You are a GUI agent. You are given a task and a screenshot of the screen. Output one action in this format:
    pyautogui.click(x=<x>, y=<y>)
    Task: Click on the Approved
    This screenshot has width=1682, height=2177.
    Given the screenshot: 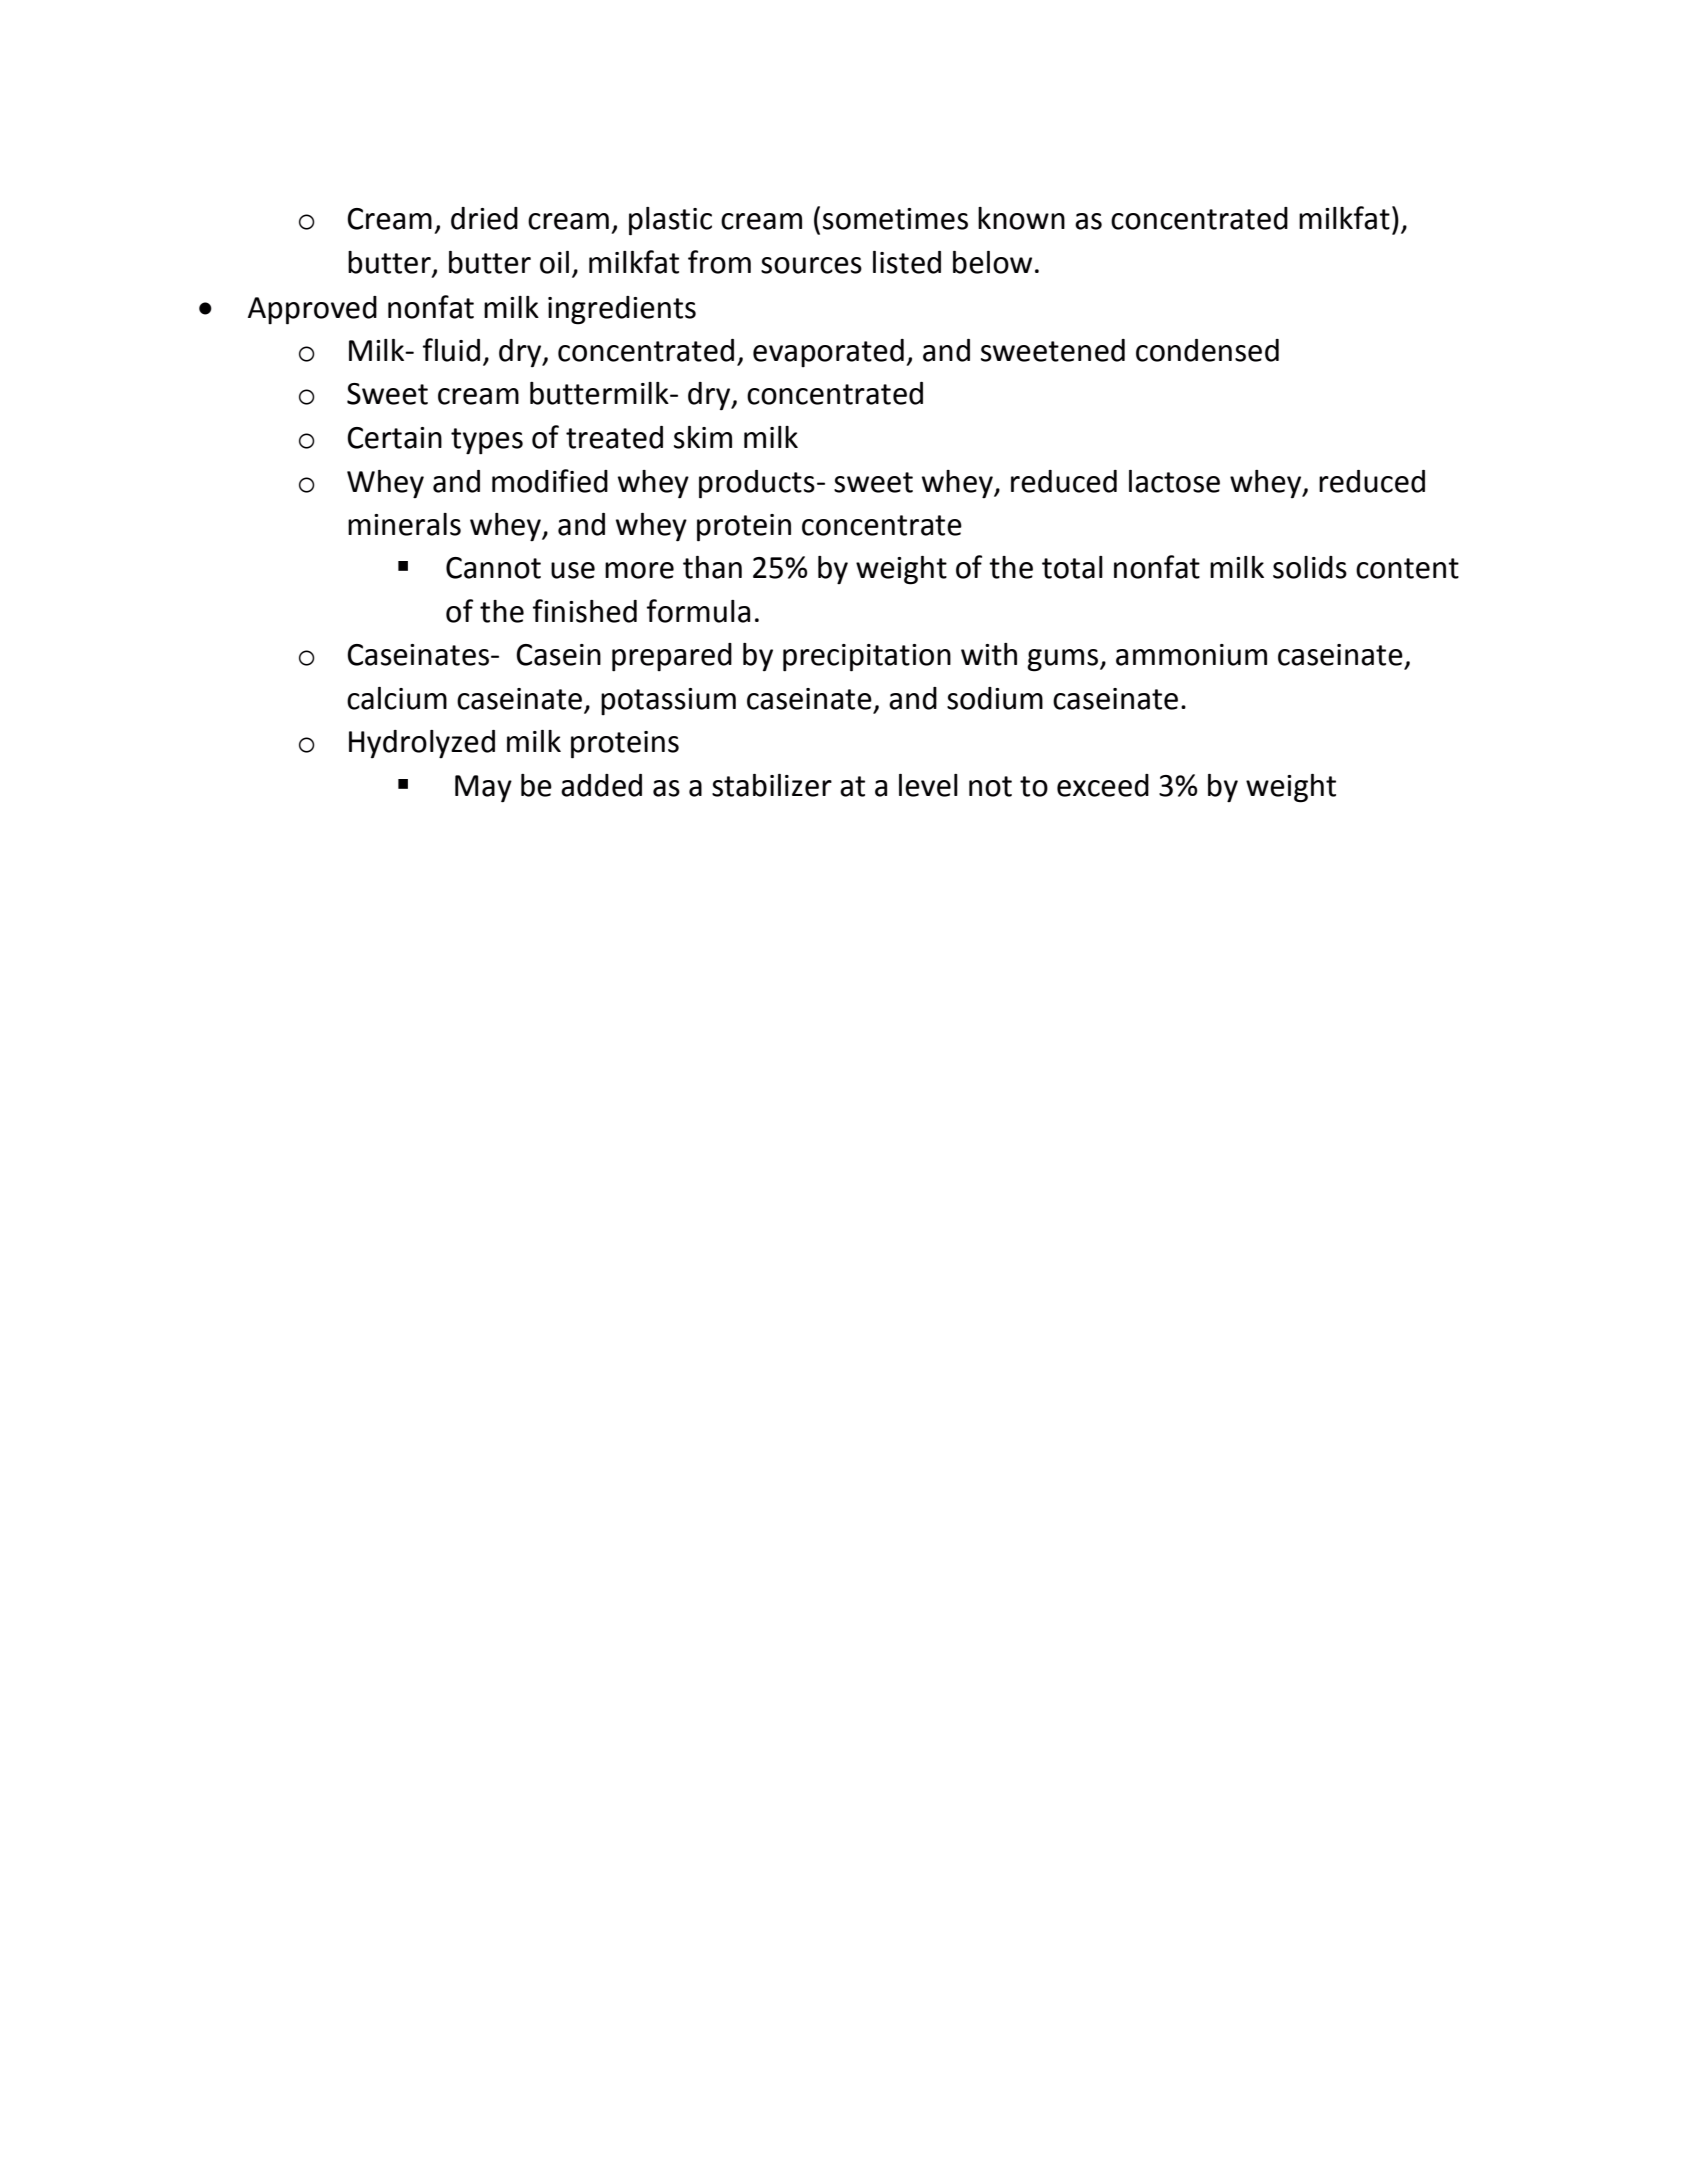 What is the action you would take?
    pyautogui.click(x=312, y=310)
